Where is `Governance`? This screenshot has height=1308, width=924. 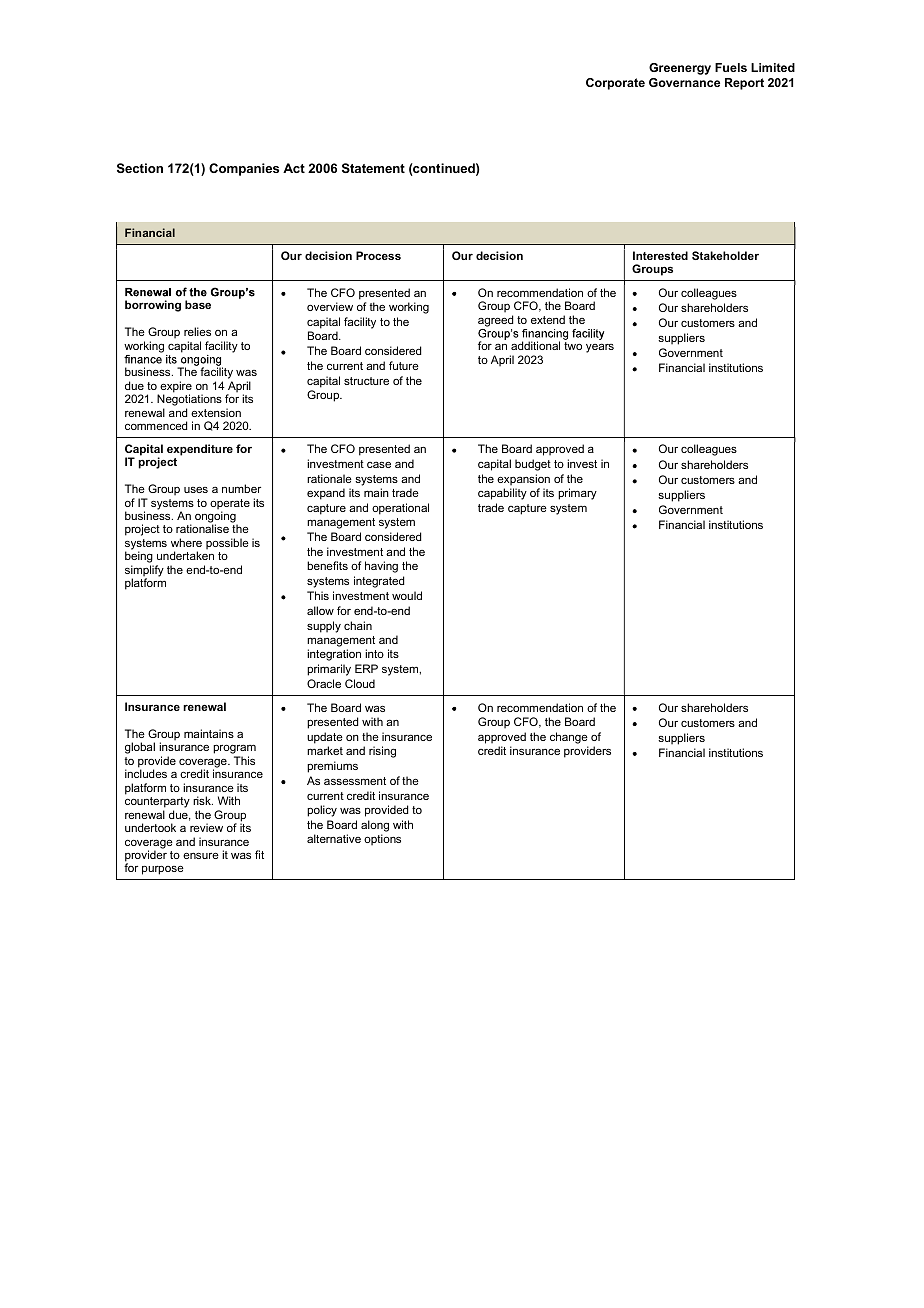
Governance is located at coordinates (684, 82).
